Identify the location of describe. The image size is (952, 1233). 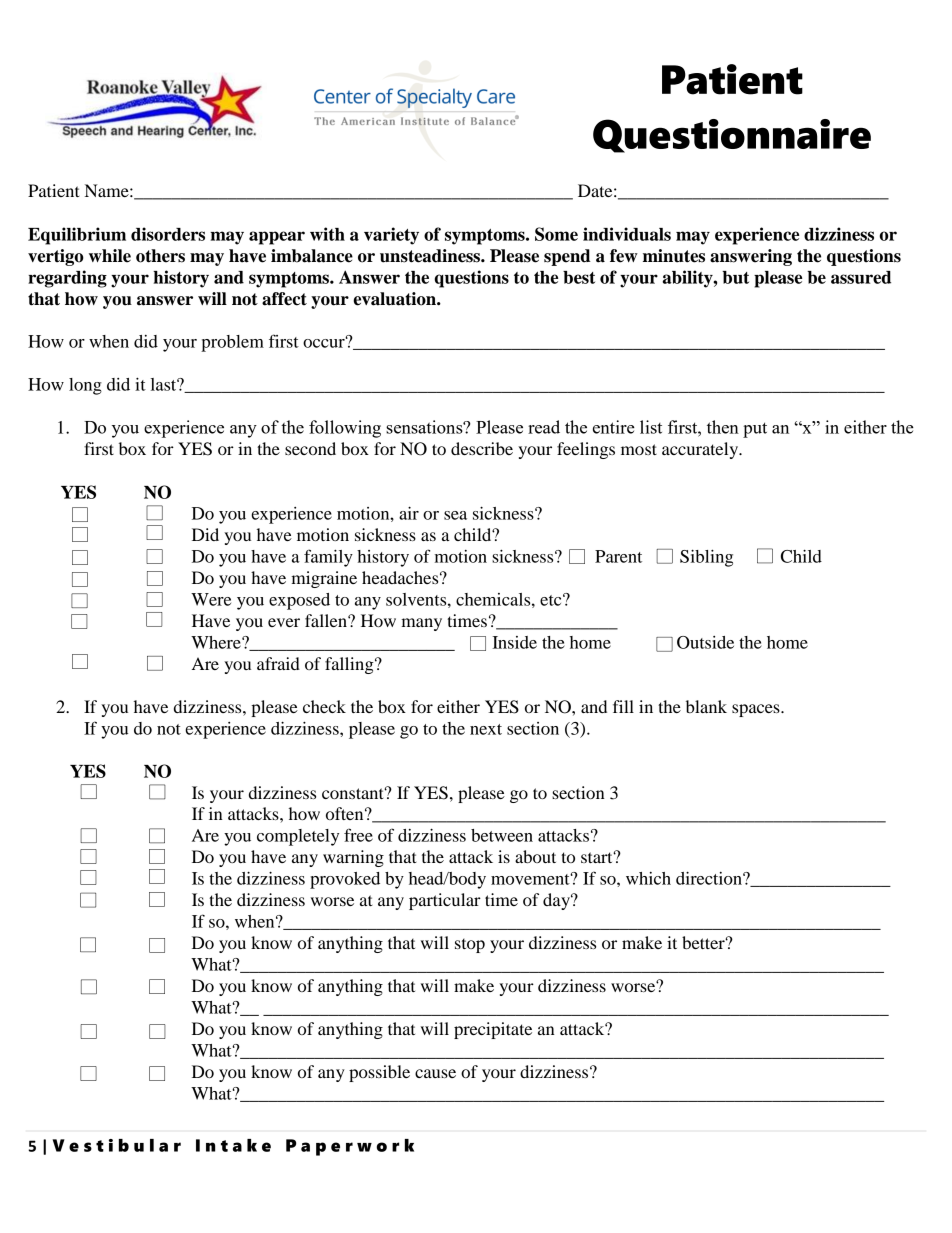
(482, 448).
